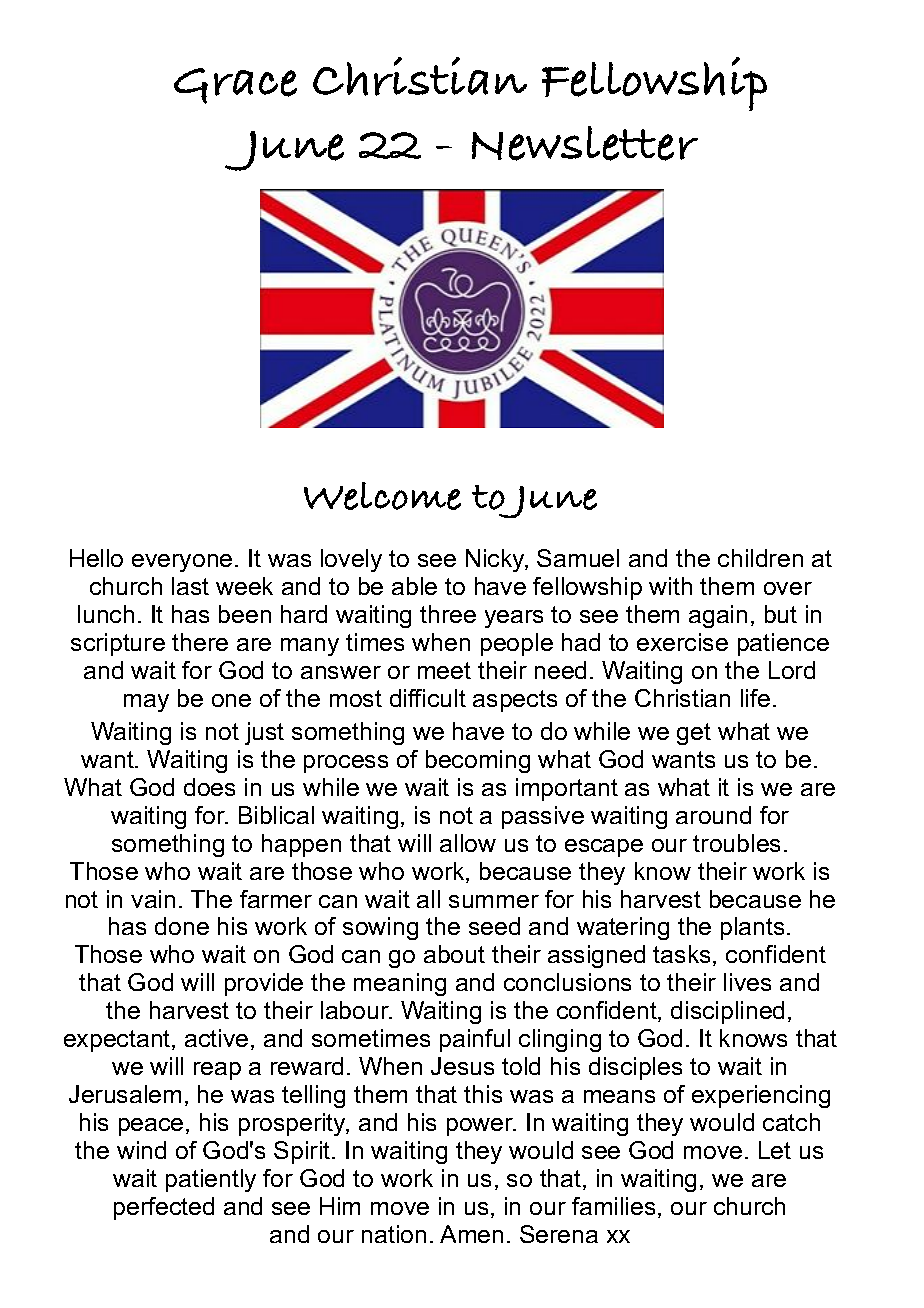 This screenshot has height=1308, width=924. What do you see at coordinates (585, 143) in the screenshot?
I see `Newsletter` at bounding box center [585, 143].
